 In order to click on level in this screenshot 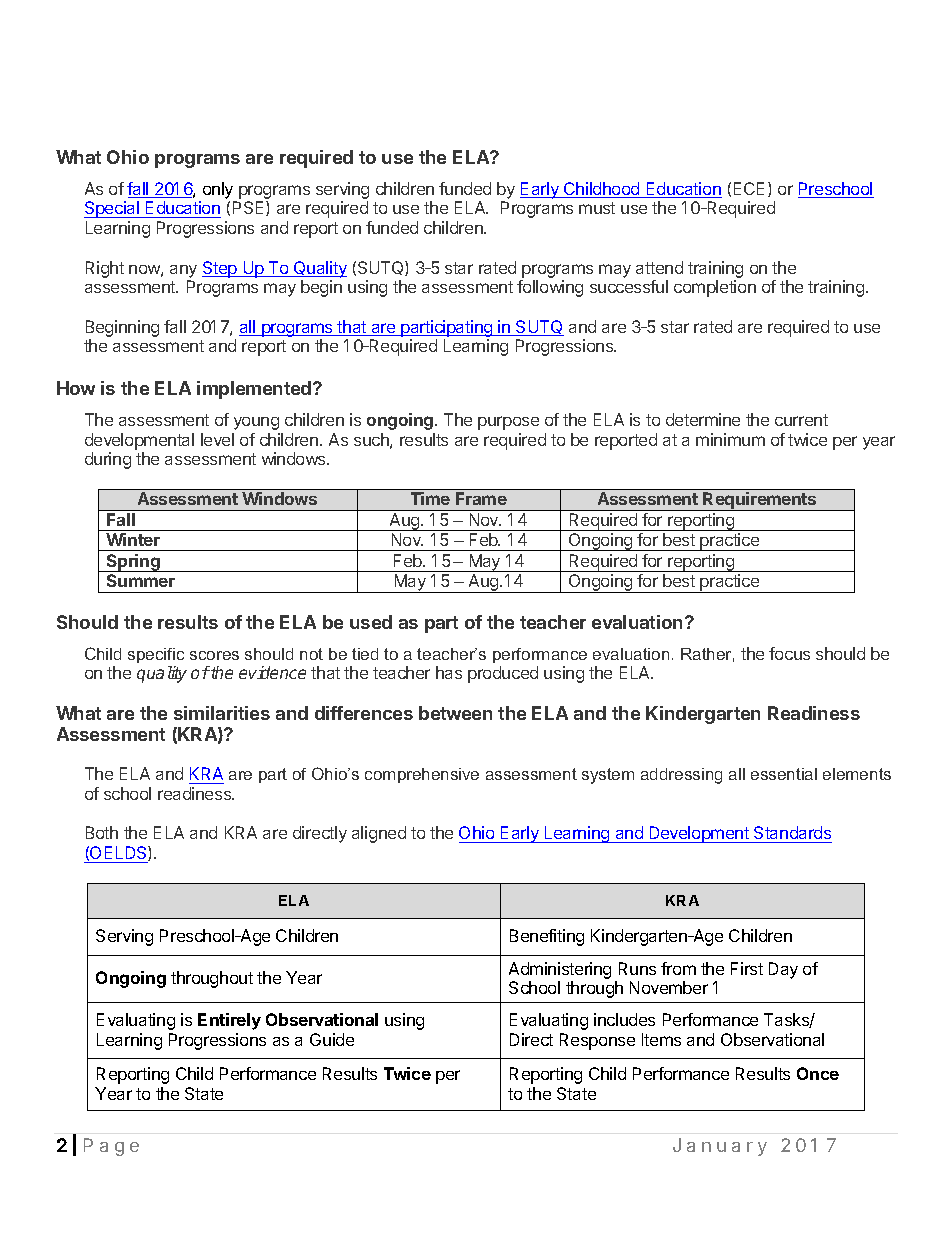, I will do `click(217, 439)`.
